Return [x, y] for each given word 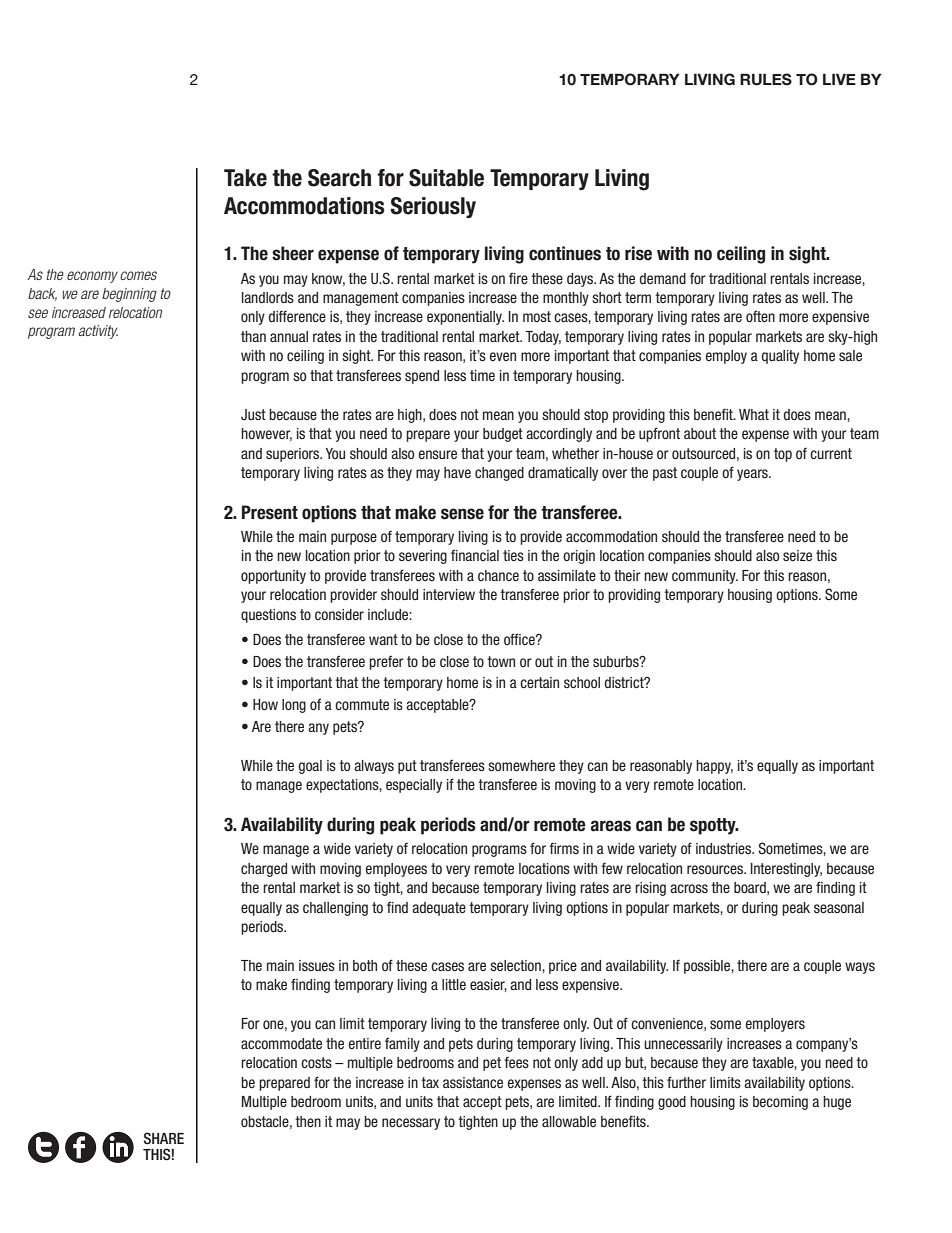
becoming [780, 1103]
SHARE [164, 1138]
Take [245, 178]
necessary [411, 1124]
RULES [766, 79]
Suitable [446, 178]
